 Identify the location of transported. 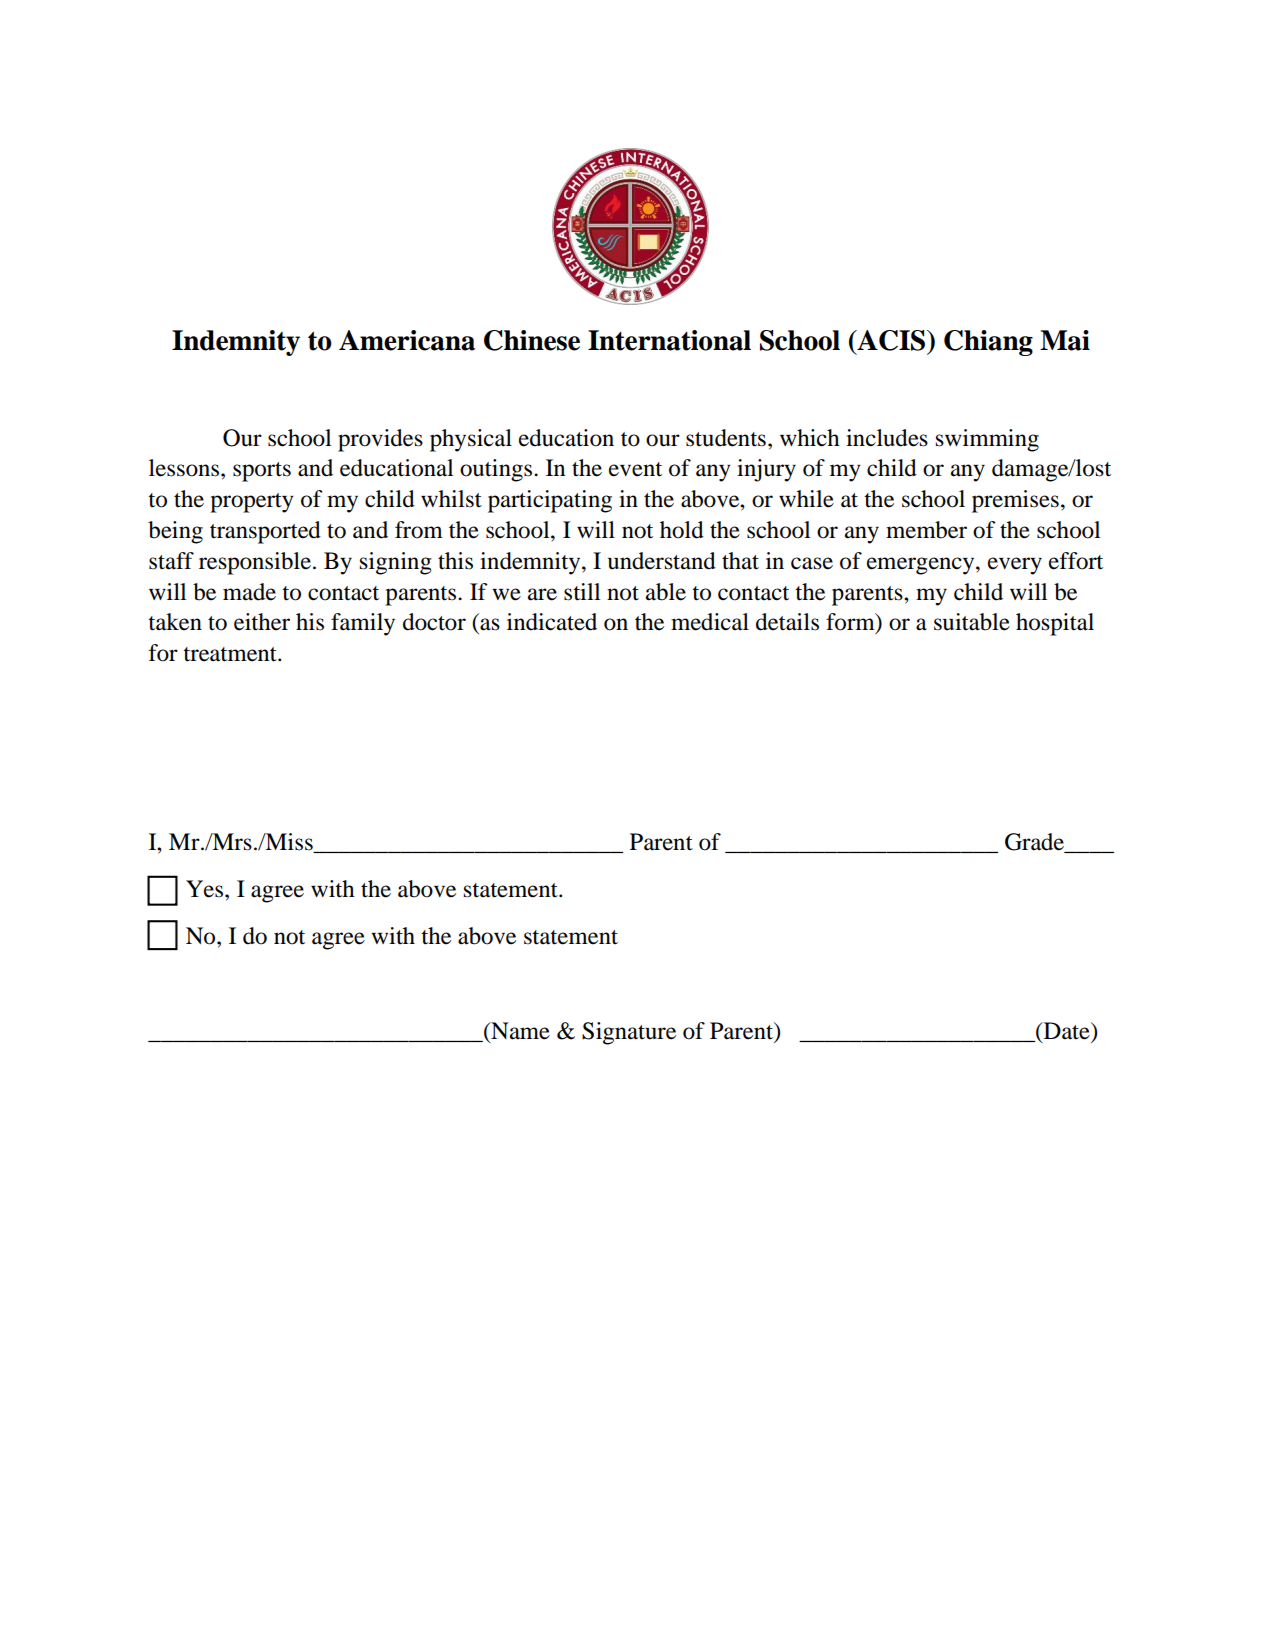
(265, 532).
